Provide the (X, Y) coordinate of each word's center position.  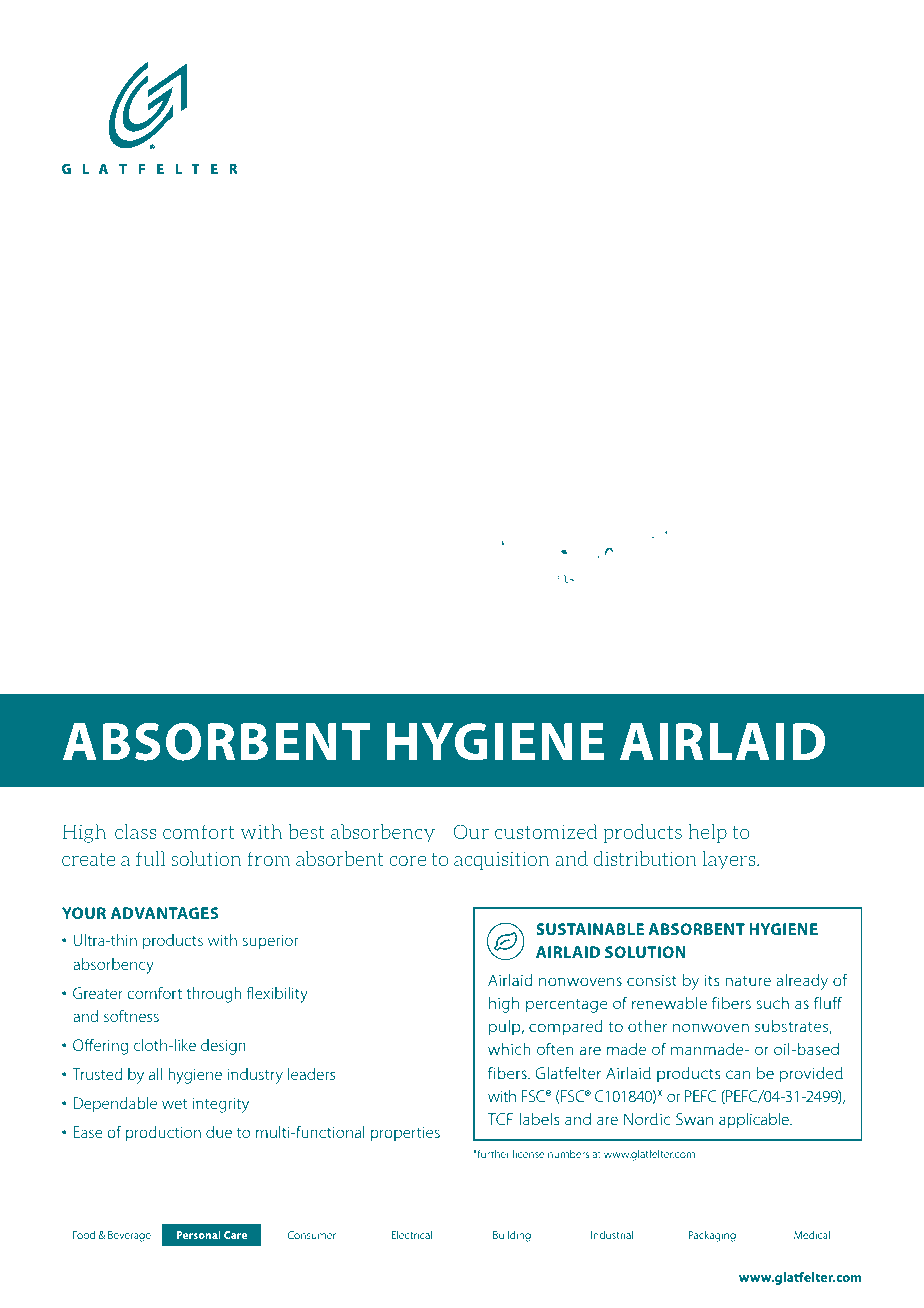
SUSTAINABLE (590, 929)
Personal (199, 1235)
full (150, 858)
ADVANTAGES (165, 913)
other (647, 1026)
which (509, 1049)
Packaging (712, 1236)
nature (748, 981)
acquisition (501, 860)
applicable (755, 1121)
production (163, 1134)
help (708, 833)
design (223, 1047)
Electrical (412, 1235)
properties (405, 1134)
